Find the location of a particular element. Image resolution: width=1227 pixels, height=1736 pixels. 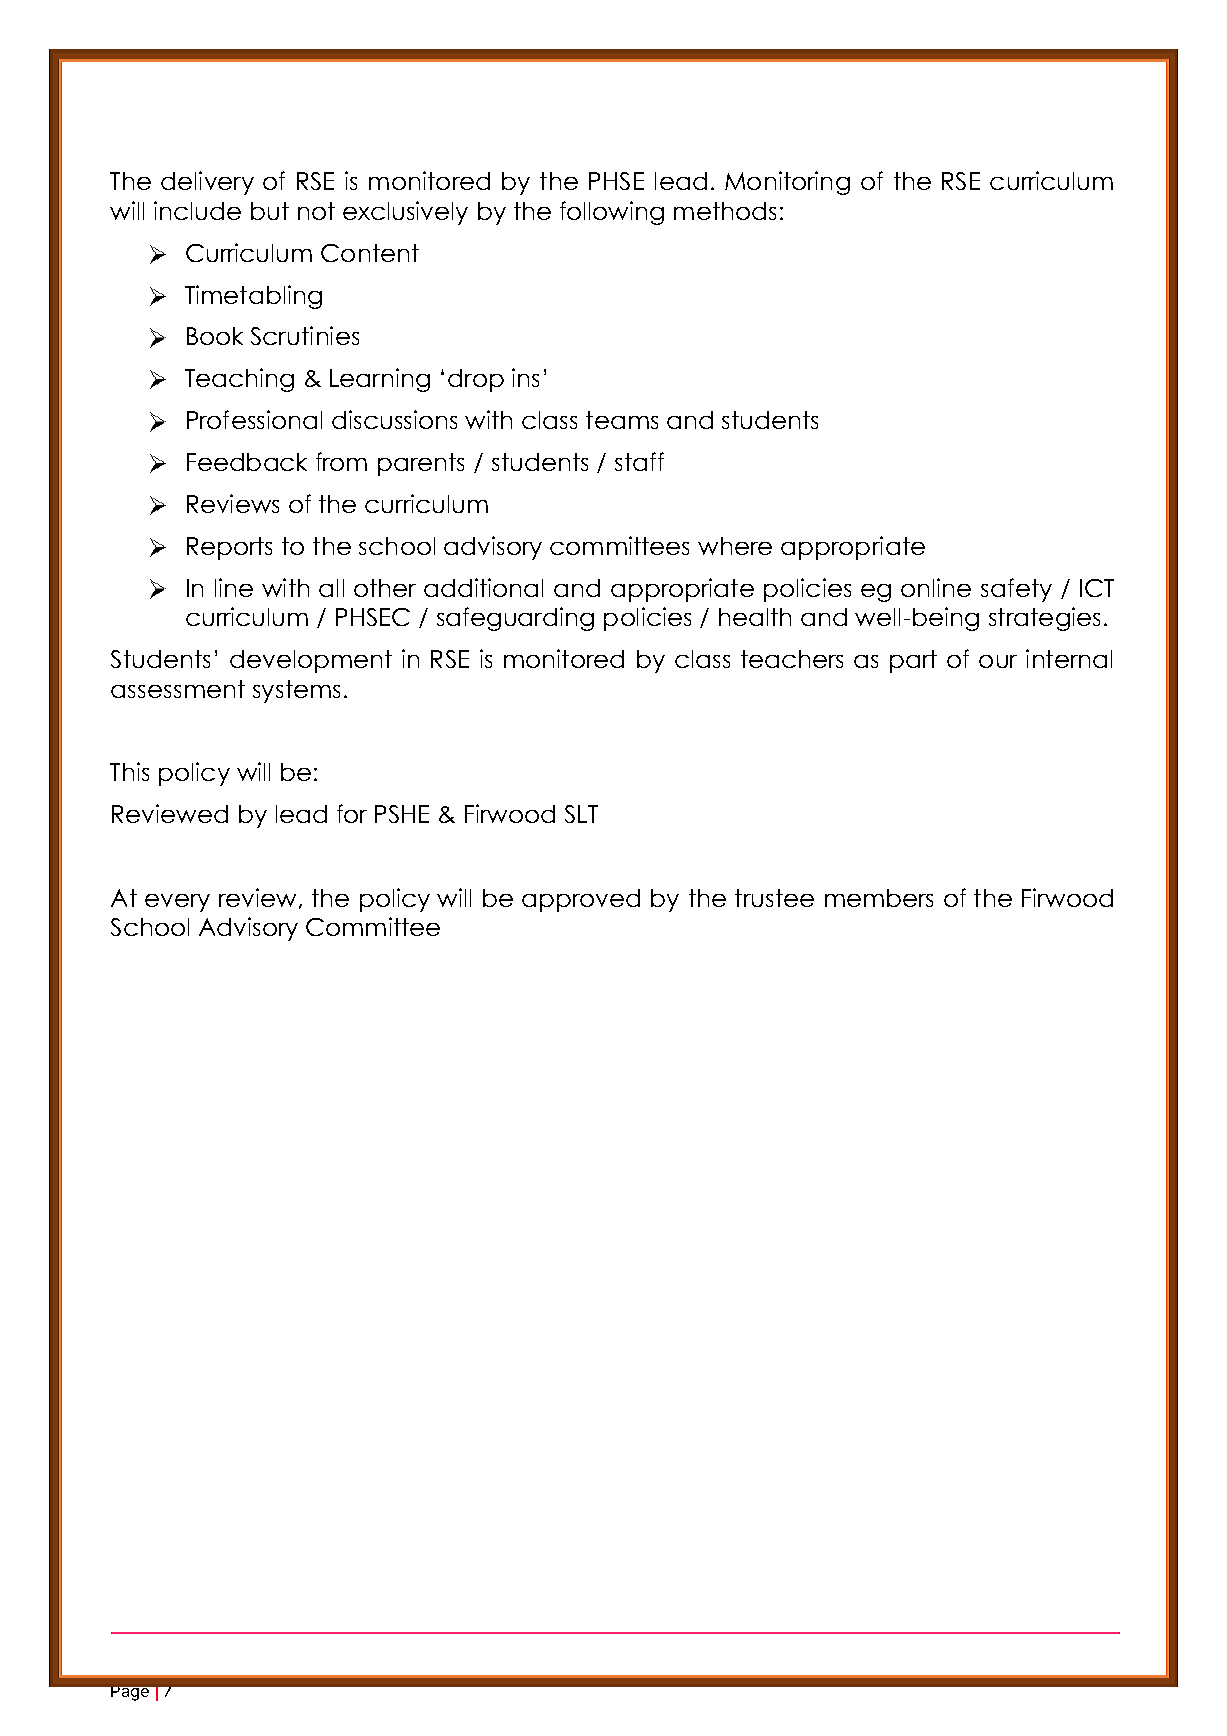

development is located at coordinates (311, 661).
